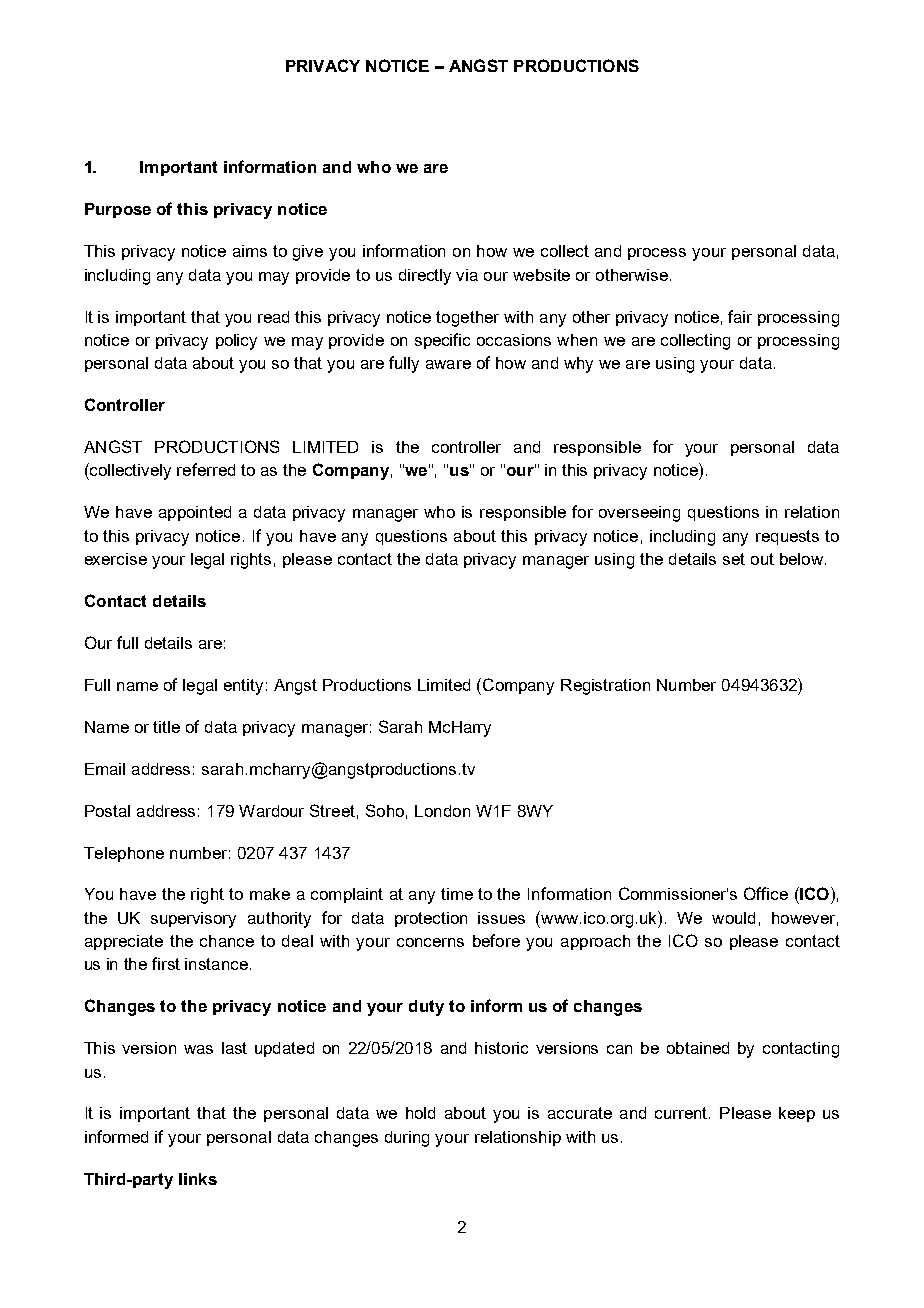 The height and width of the image is (1308, 924). Describe the element at coordinates (467, 275) in the image. I see `via` at that location.
